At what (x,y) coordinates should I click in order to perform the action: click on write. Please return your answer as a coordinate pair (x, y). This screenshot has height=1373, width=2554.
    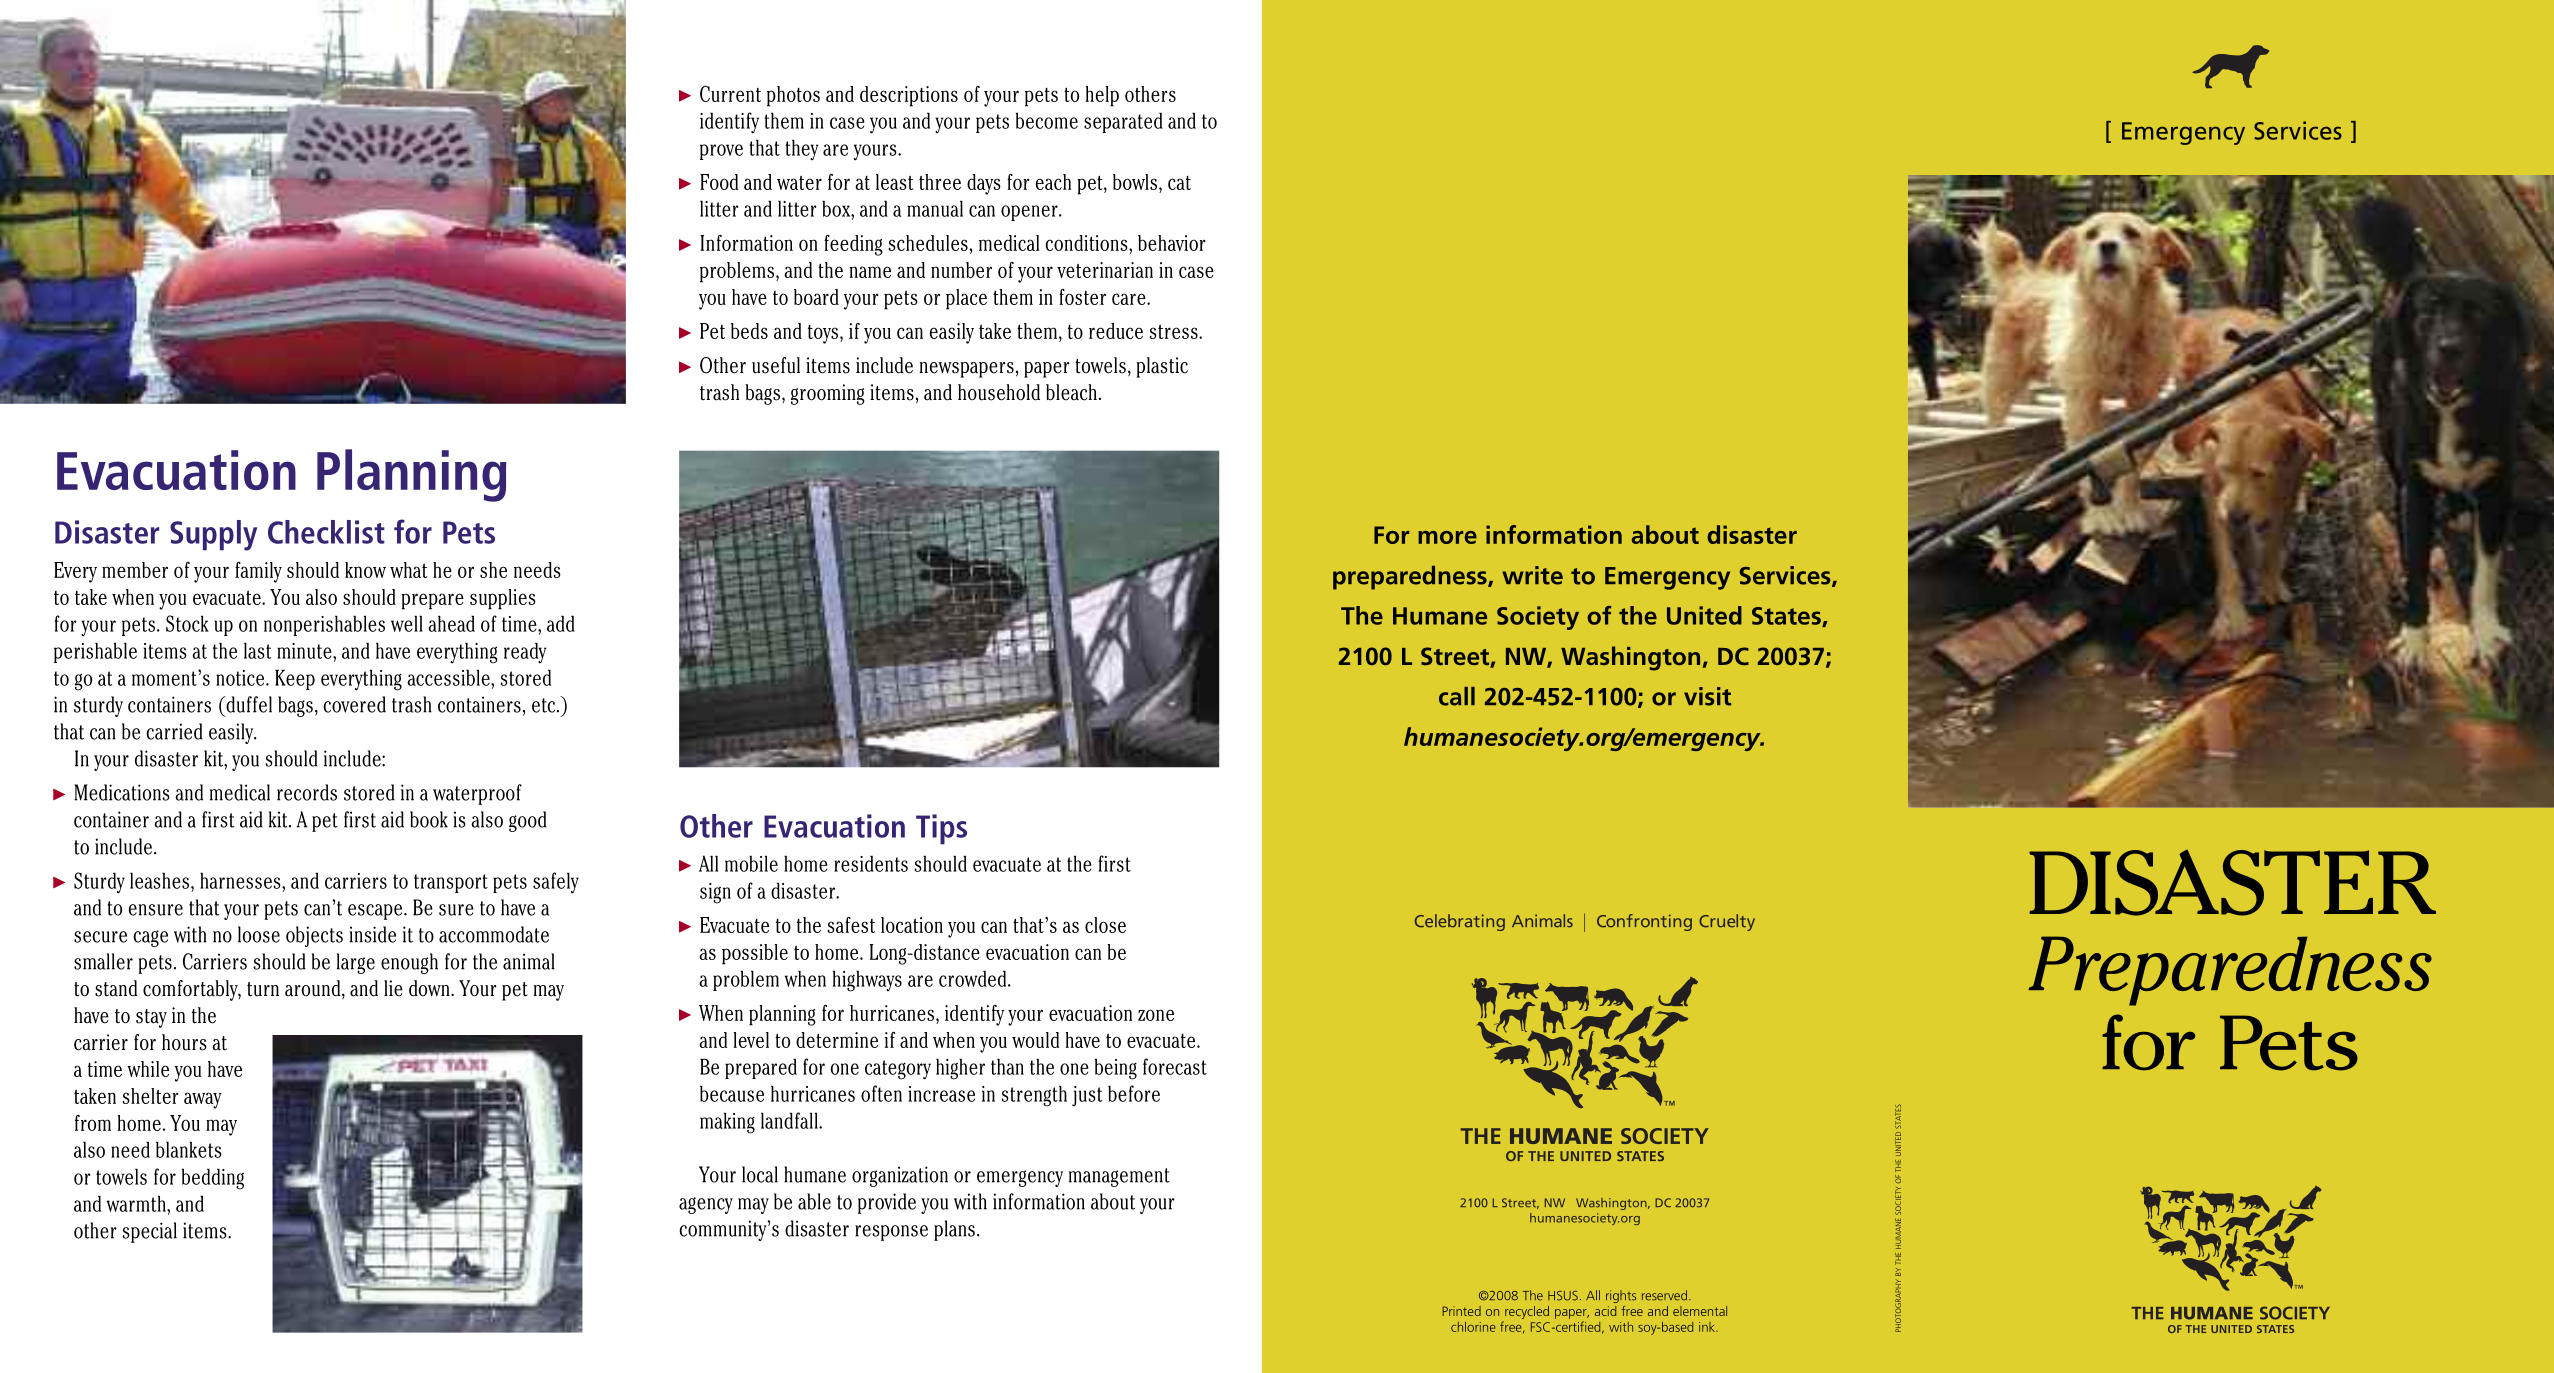
    Looking at the image, I should click on (1532, 575).
